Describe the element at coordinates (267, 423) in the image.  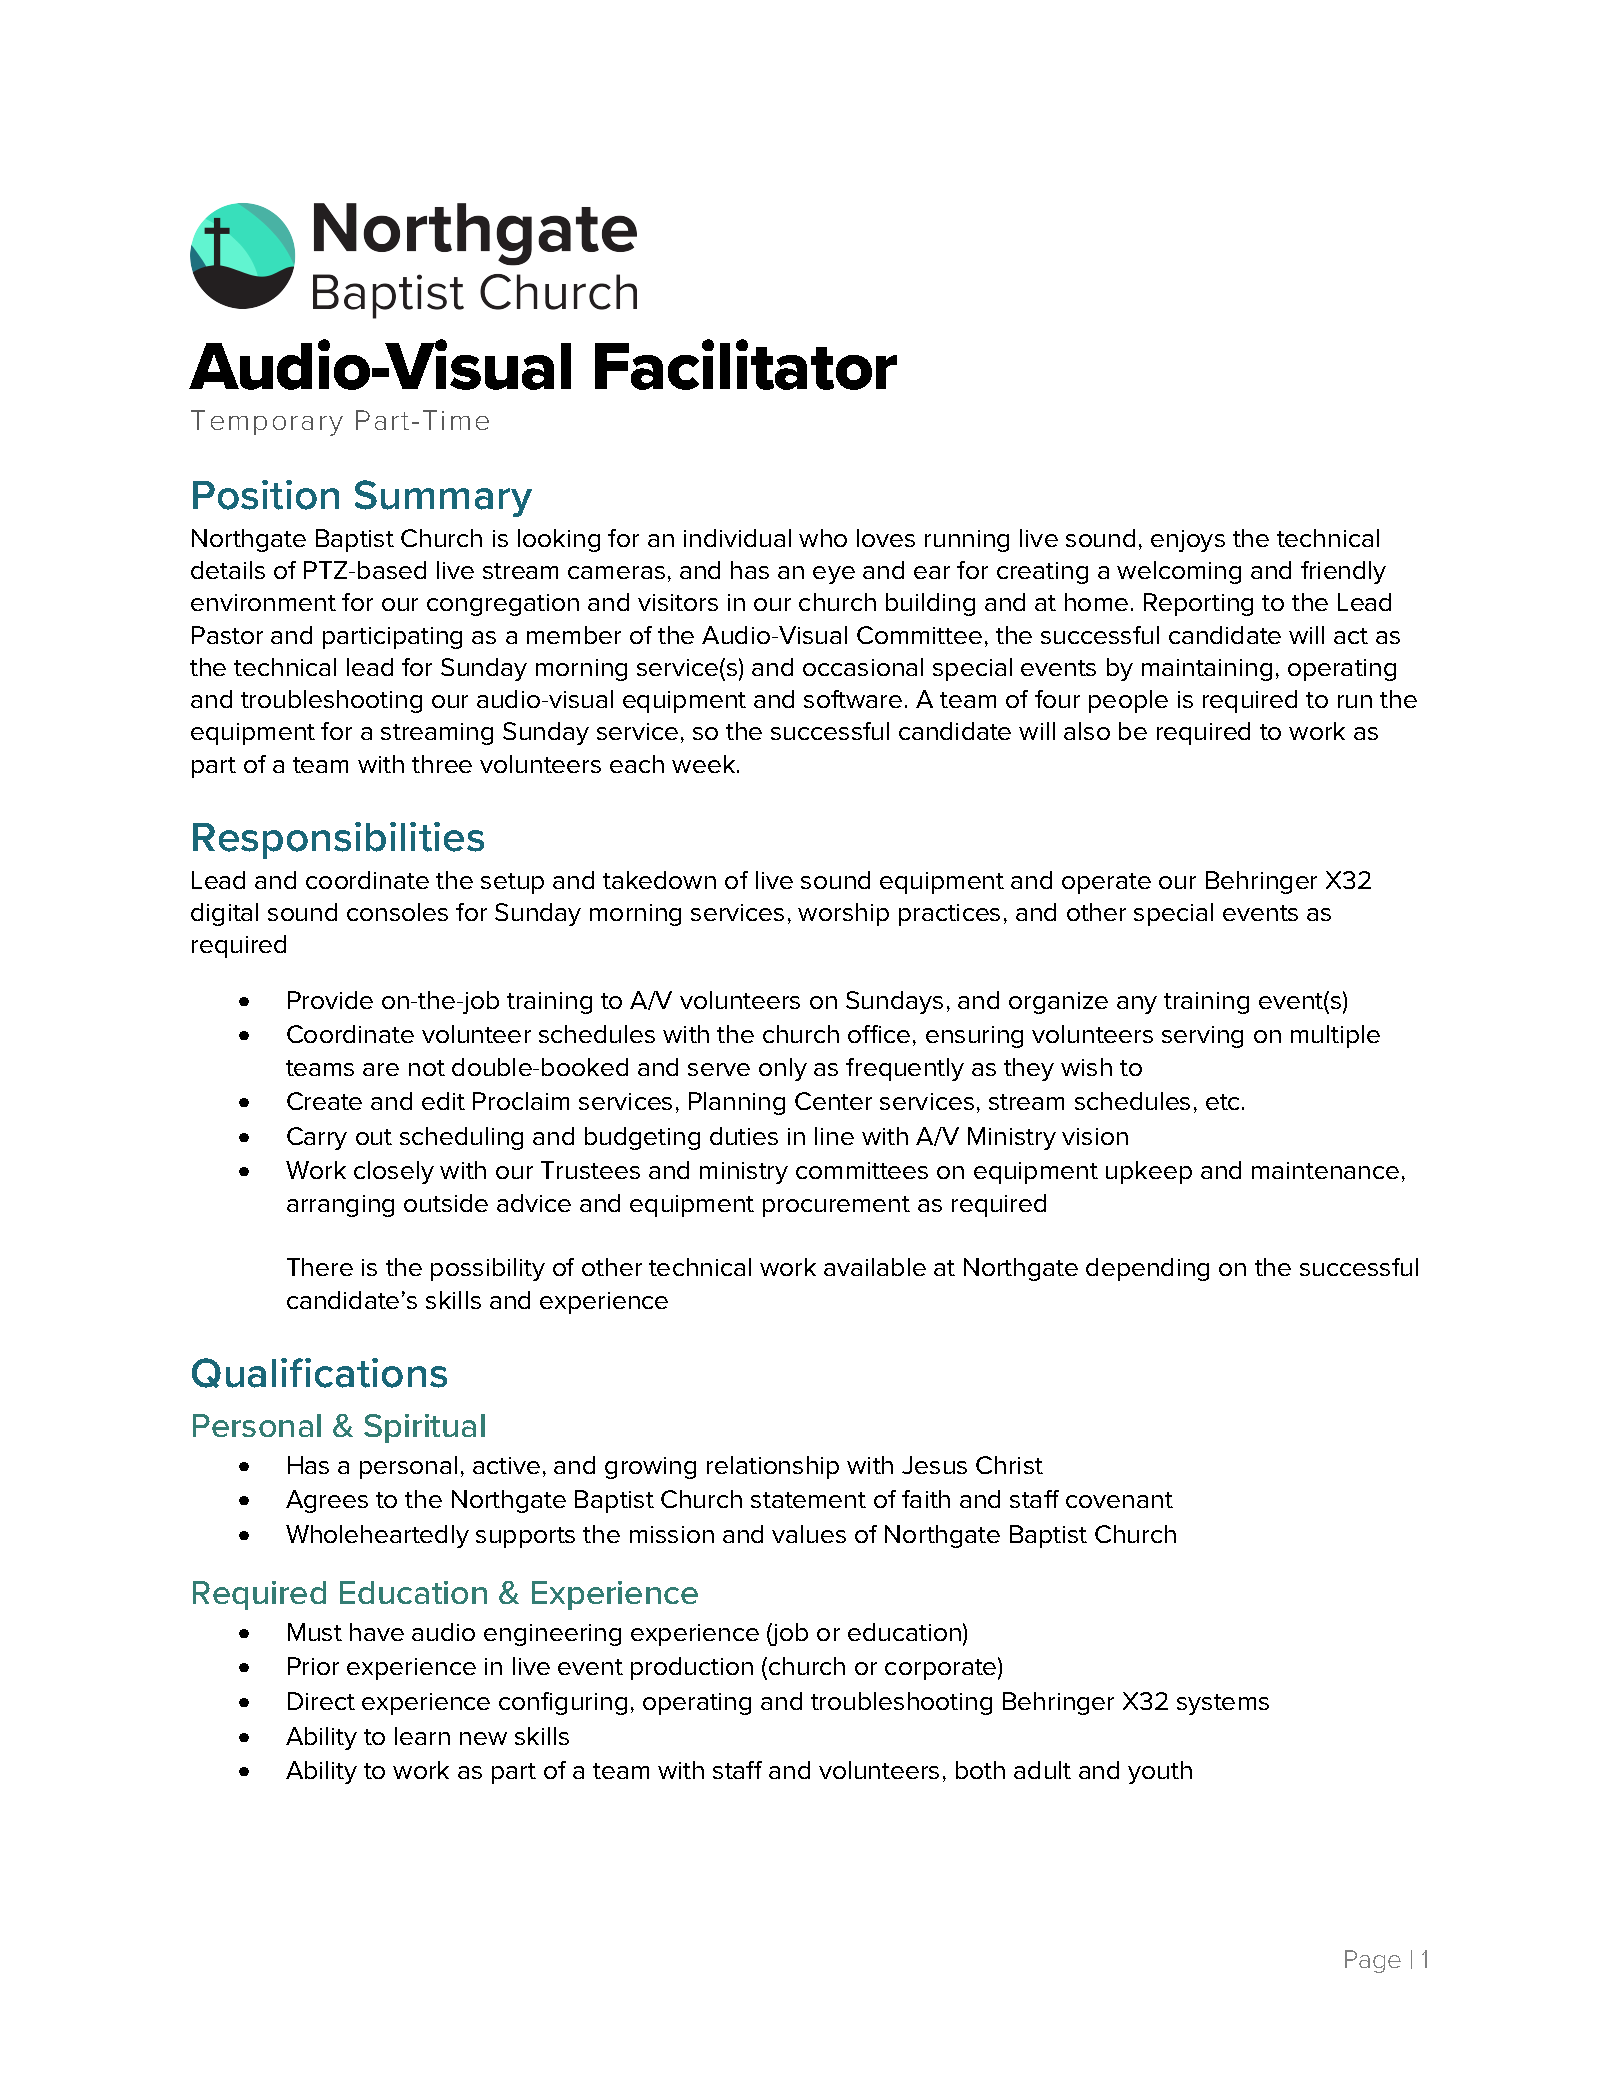
I see `Temporary` at that location.
